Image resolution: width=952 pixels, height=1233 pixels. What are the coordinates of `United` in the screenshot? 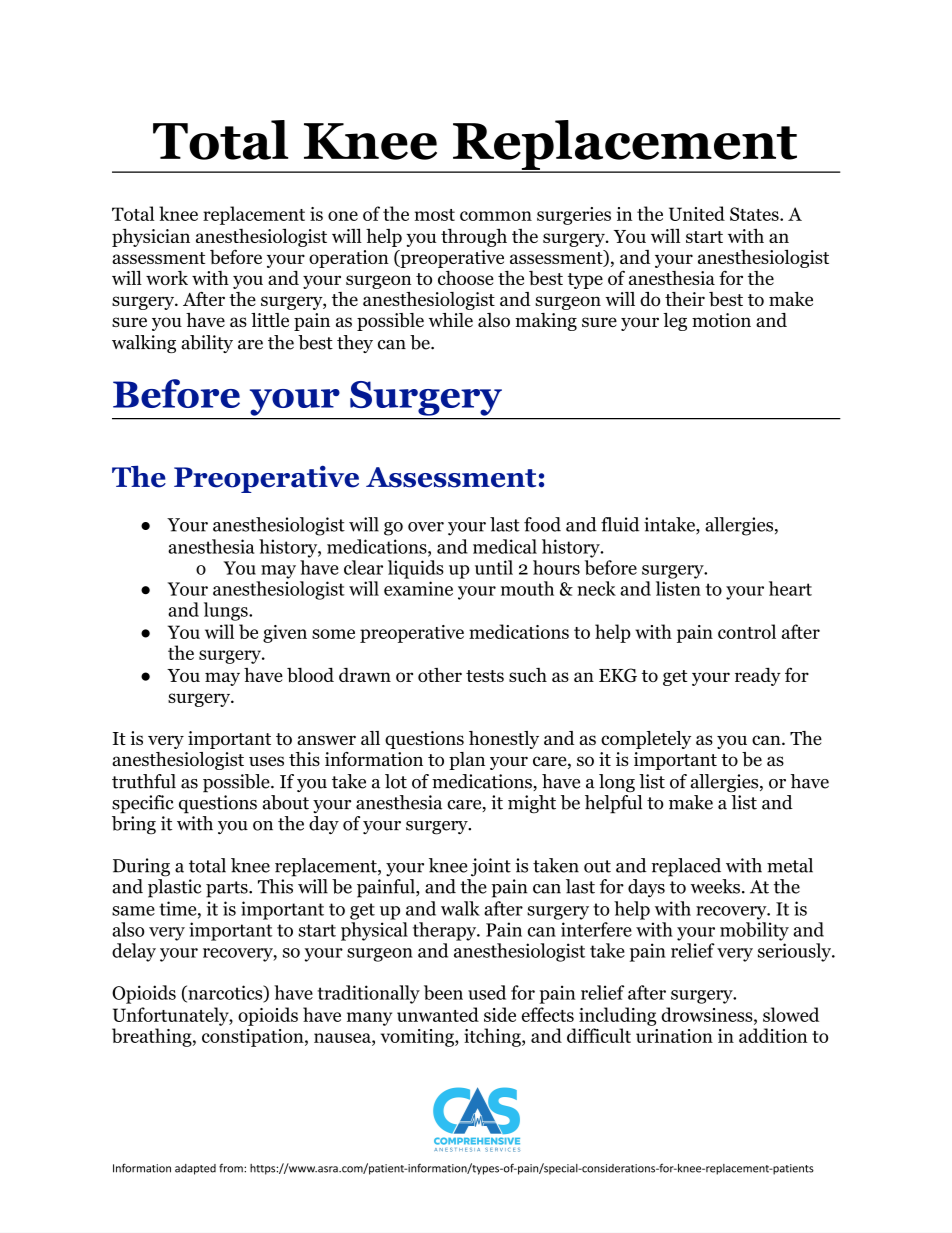 It's located at (697, 213).
